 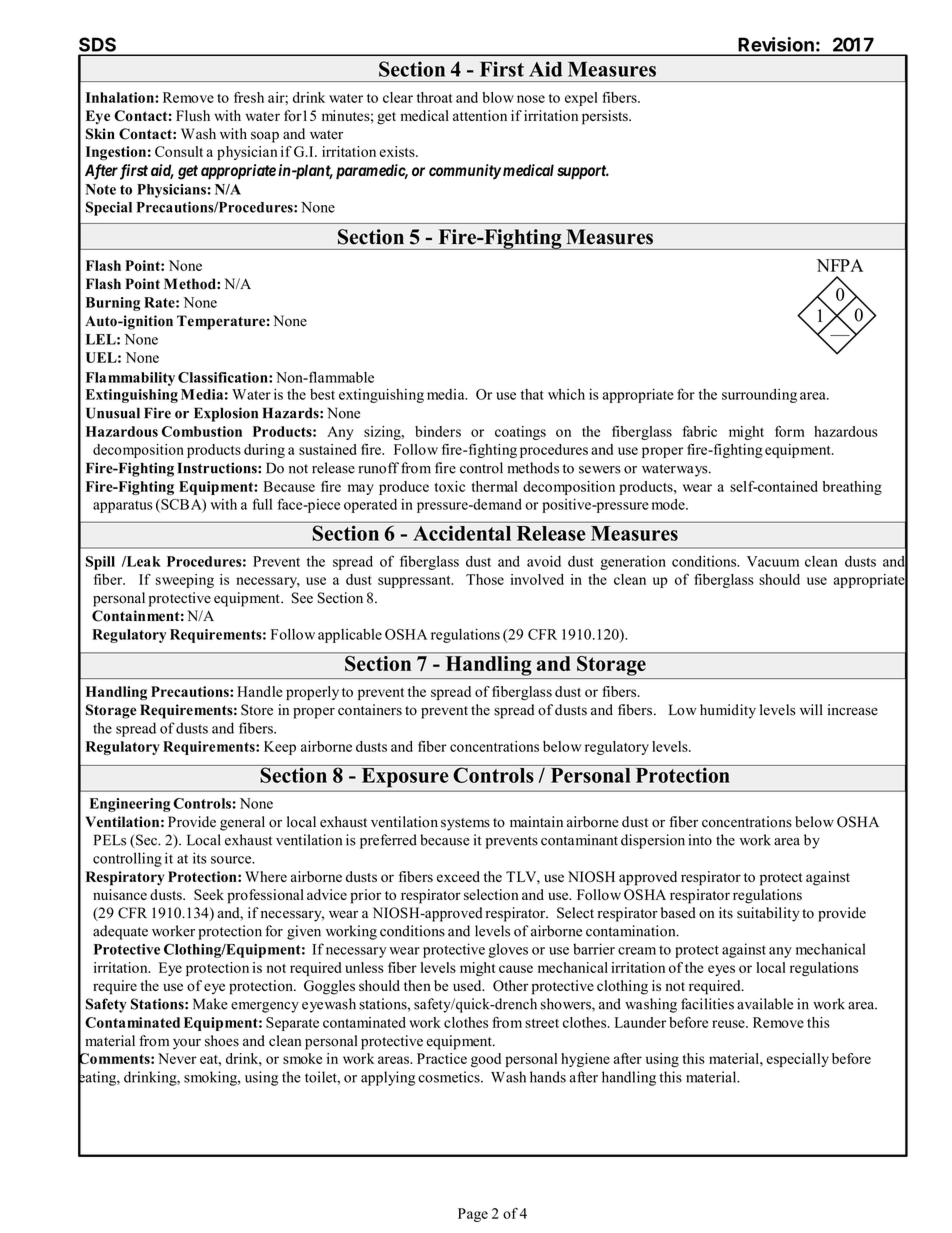 What do you see at coordinates (260, 691) in the screenshot?
I see `Handle` at bounding box center [260, 691].
